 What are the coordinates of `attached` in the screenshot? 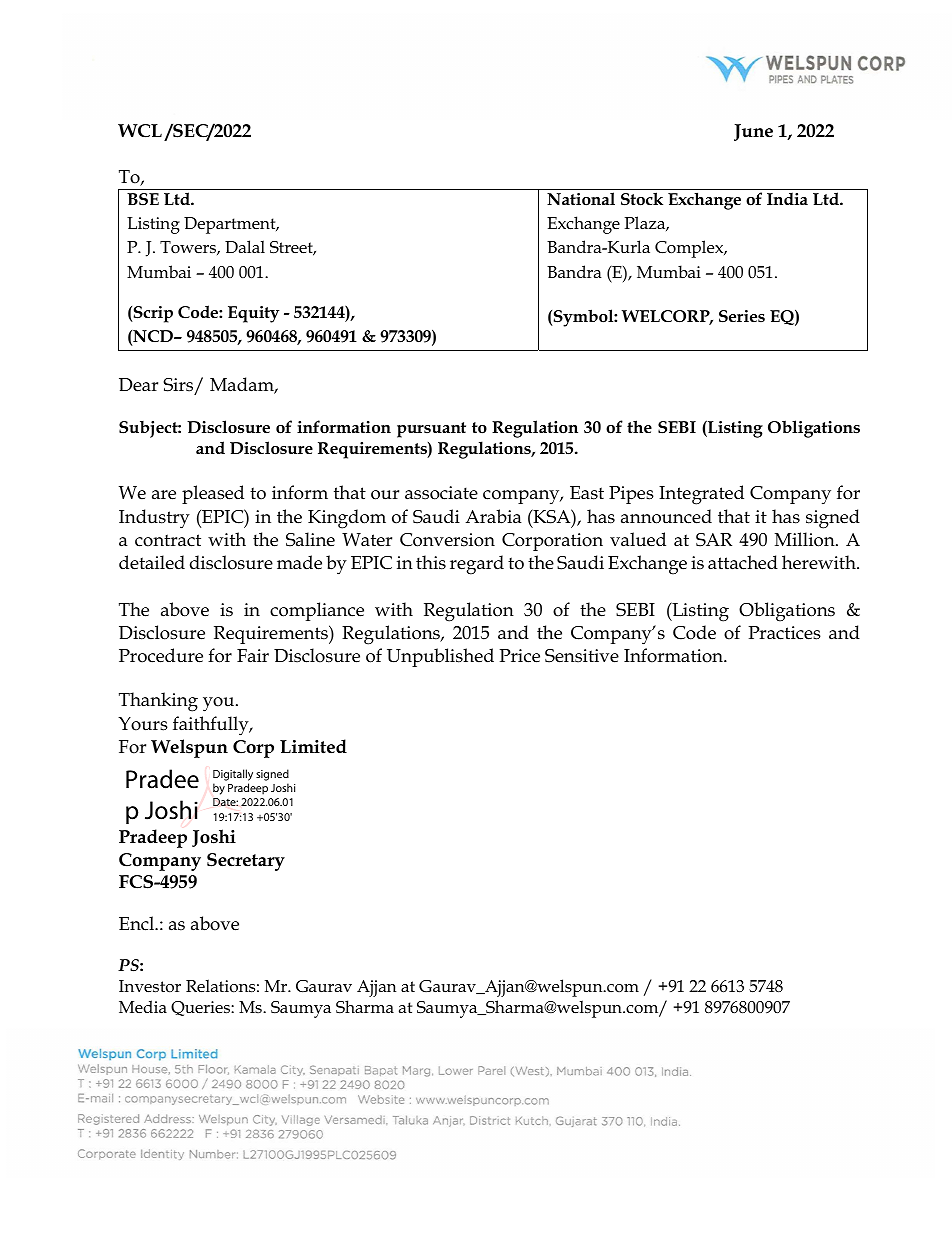 It's located at (743, 562).
